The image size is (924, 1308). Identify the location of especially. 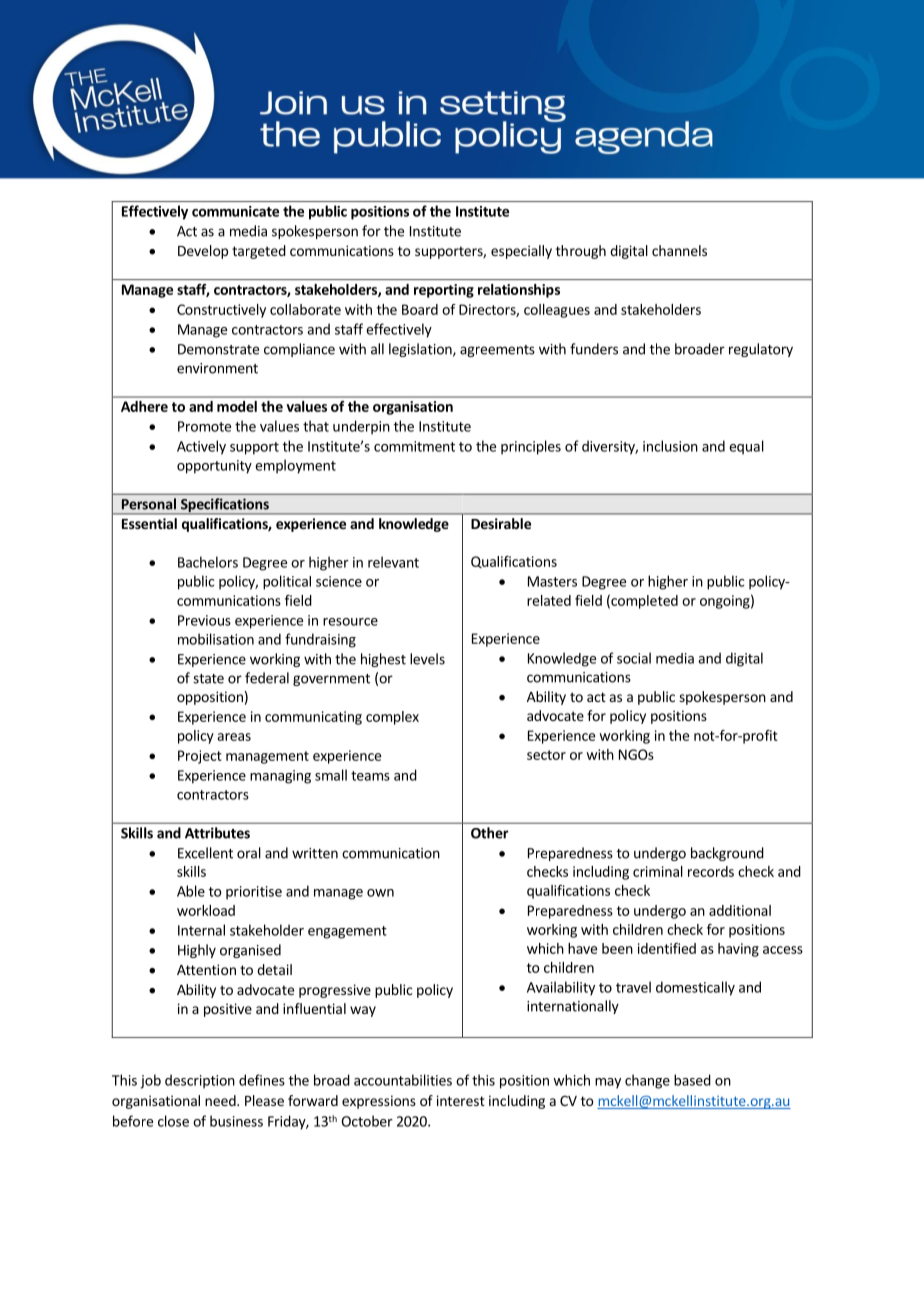
(521, 252).
